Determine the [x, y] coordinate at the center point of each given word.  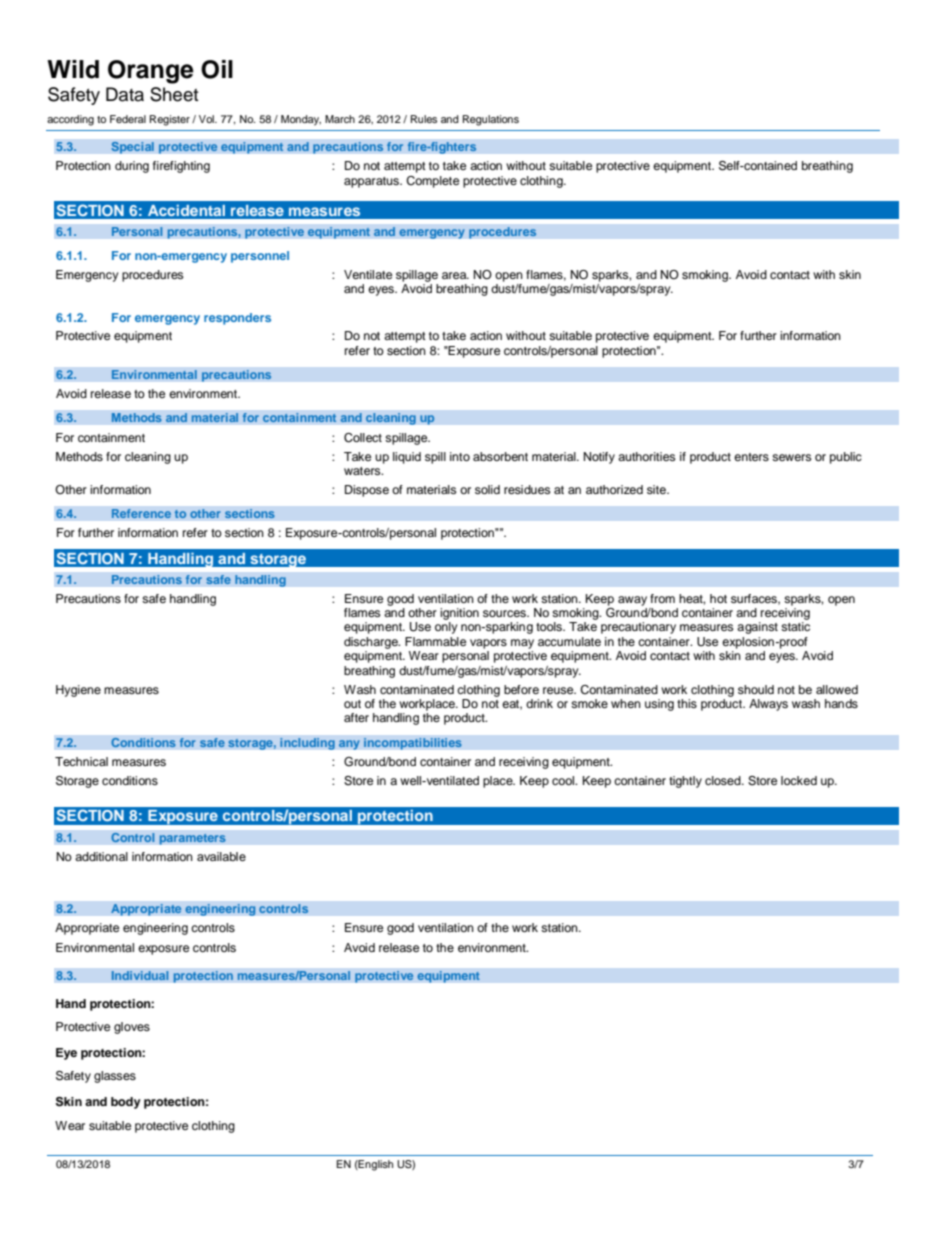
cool [564, 780]
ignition [459, 615]
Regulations [491, 120]
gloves [132, 1028]
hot [718, 598]
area [455, 275]
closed [724, 780]
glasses [115, 1077]
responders [237, 319]
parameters [192, 839]
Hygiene [78, 691]
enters [751, 457]
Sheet [174, 94]
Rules [424, 119]
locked [799, 780]
